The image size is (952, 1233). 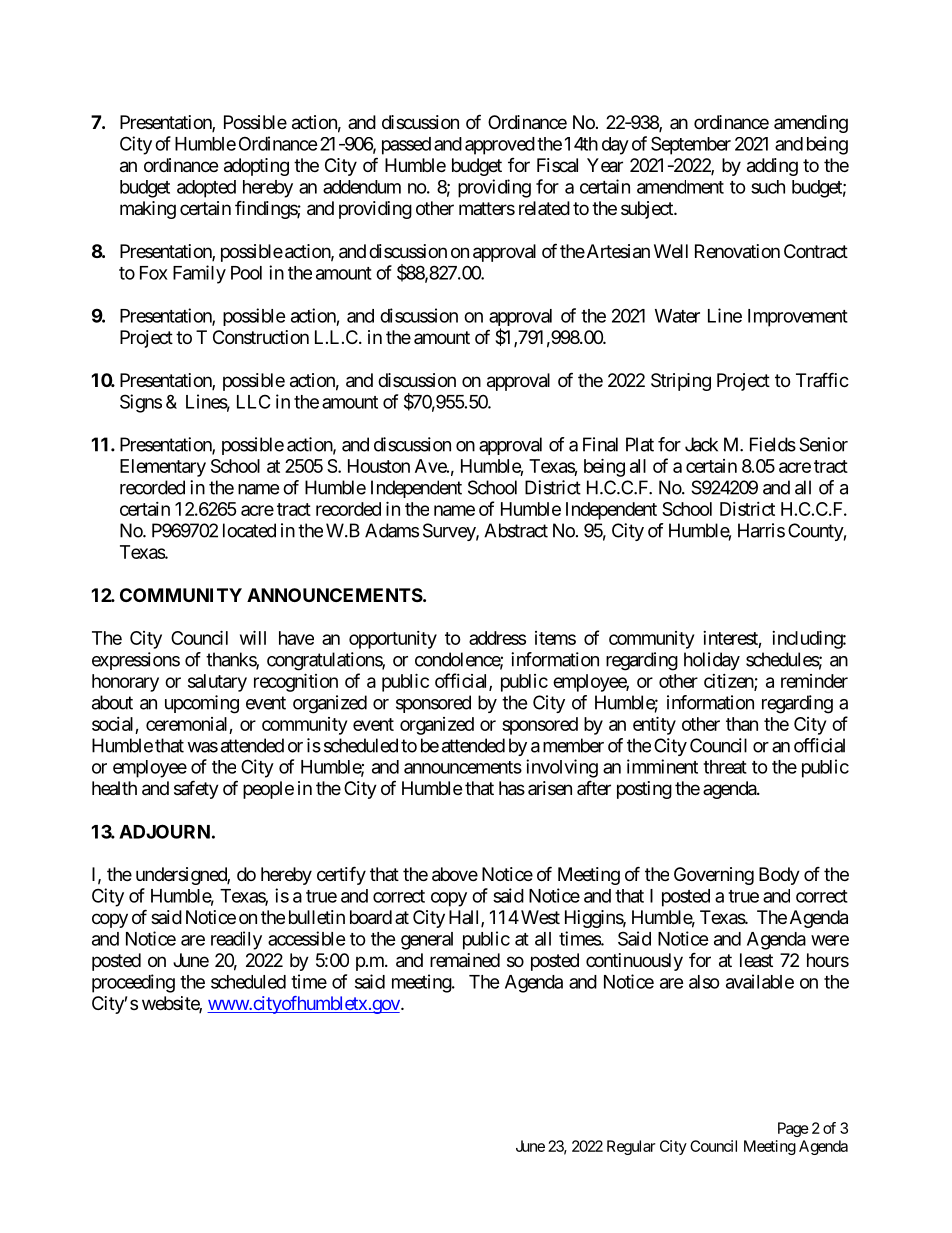 What do you see at coordinates (206, 189) in the screenshot?
I see `adopted` at bounding box center [206, 189].
